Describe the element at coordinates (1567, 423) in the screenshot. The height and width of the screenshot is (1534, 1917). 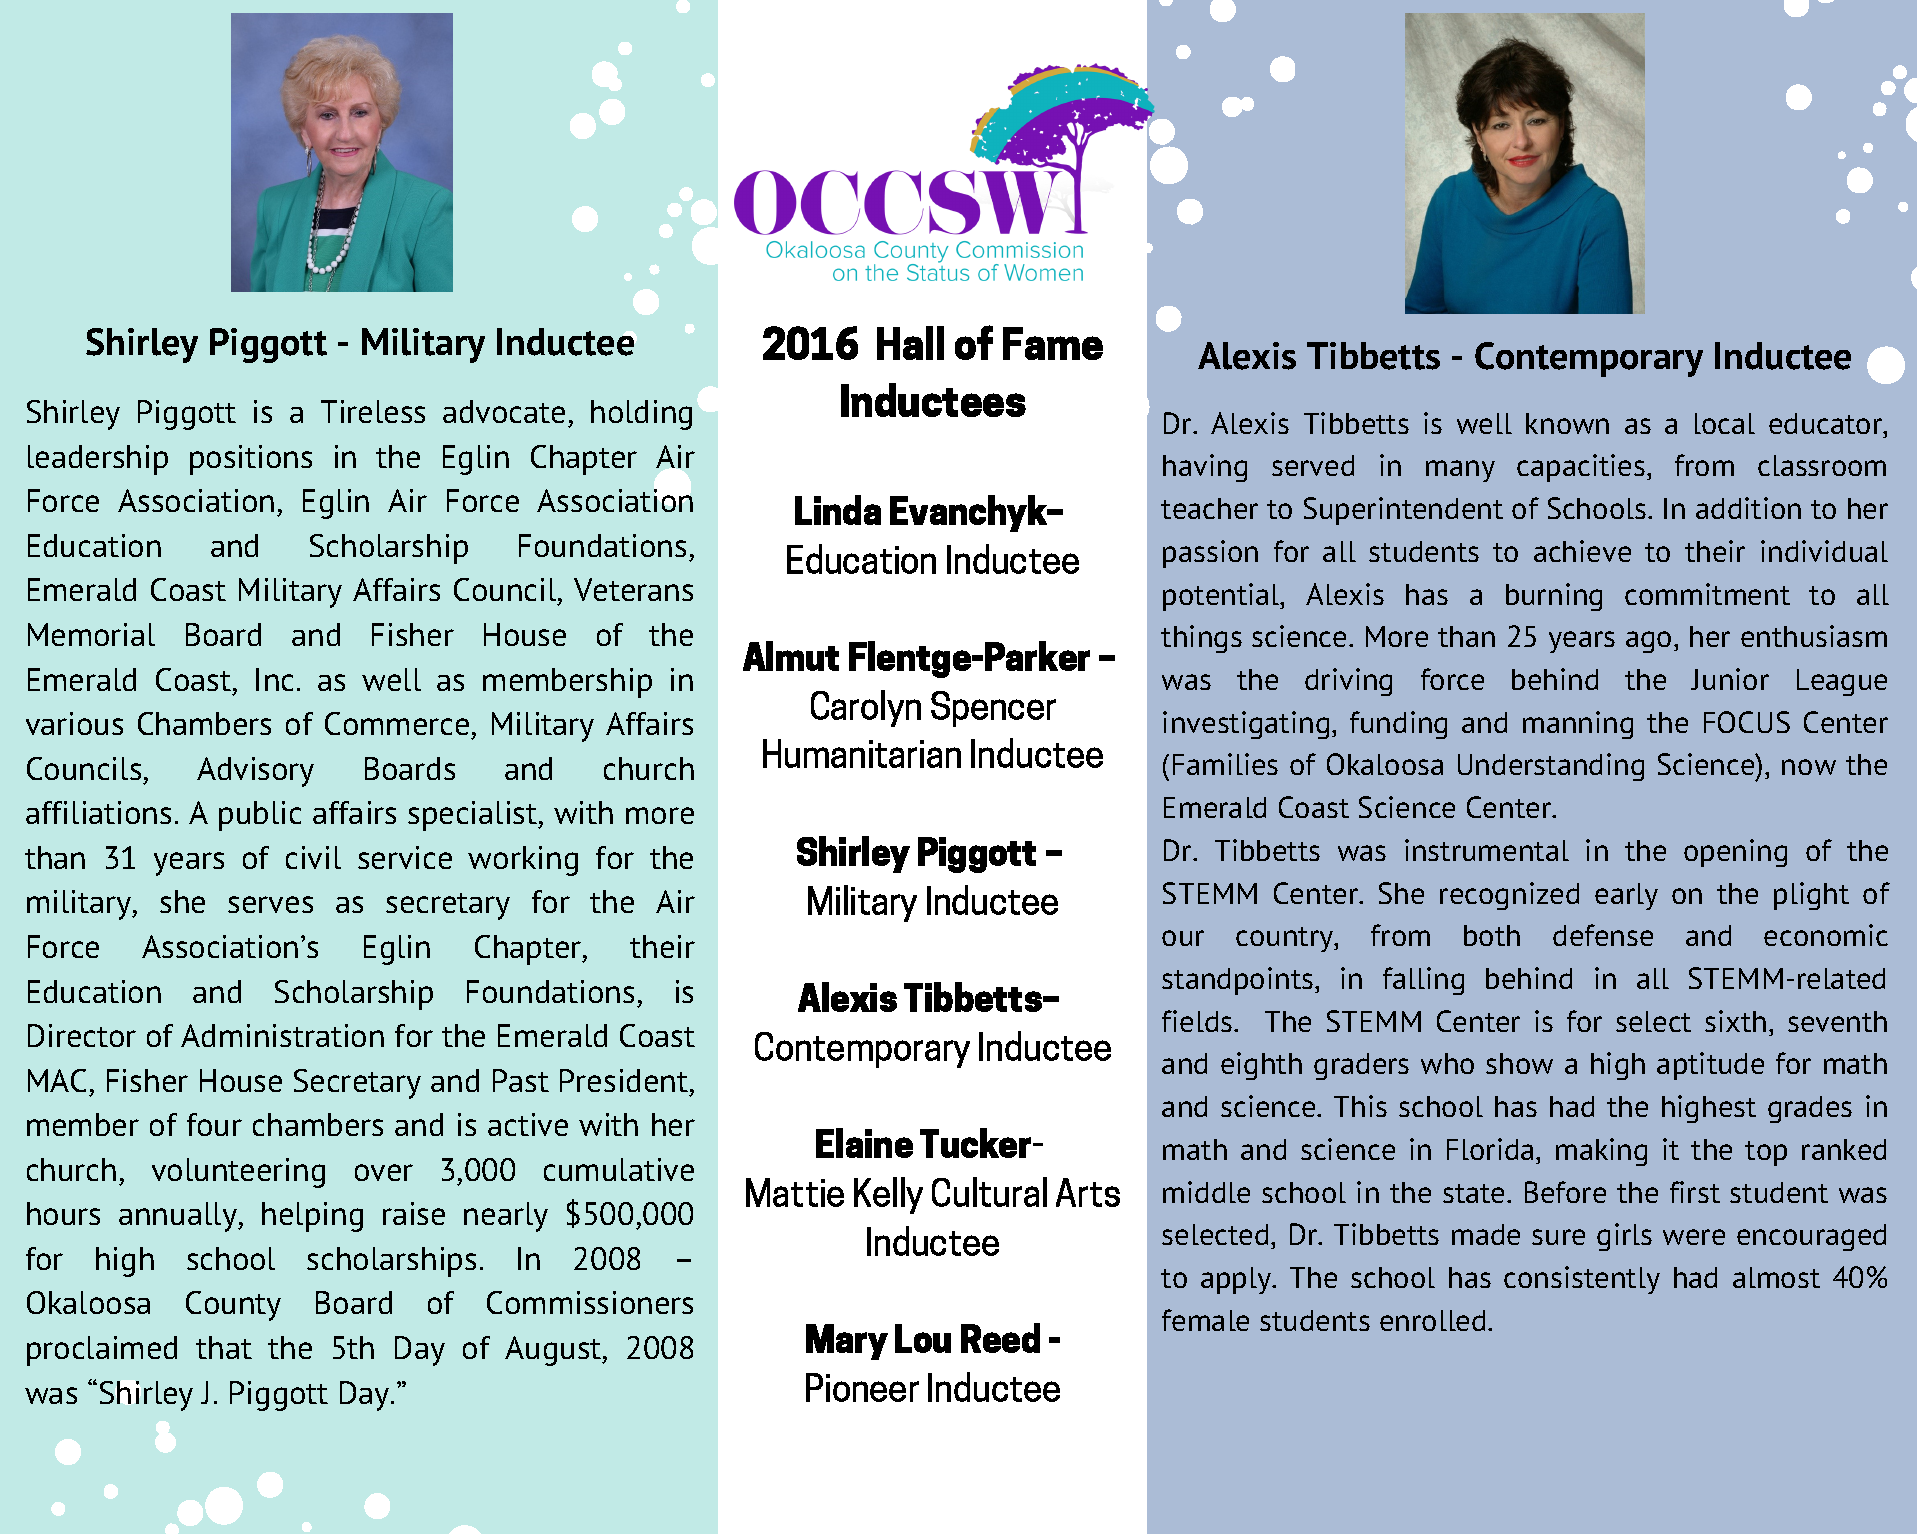
I see `known` at that location.
